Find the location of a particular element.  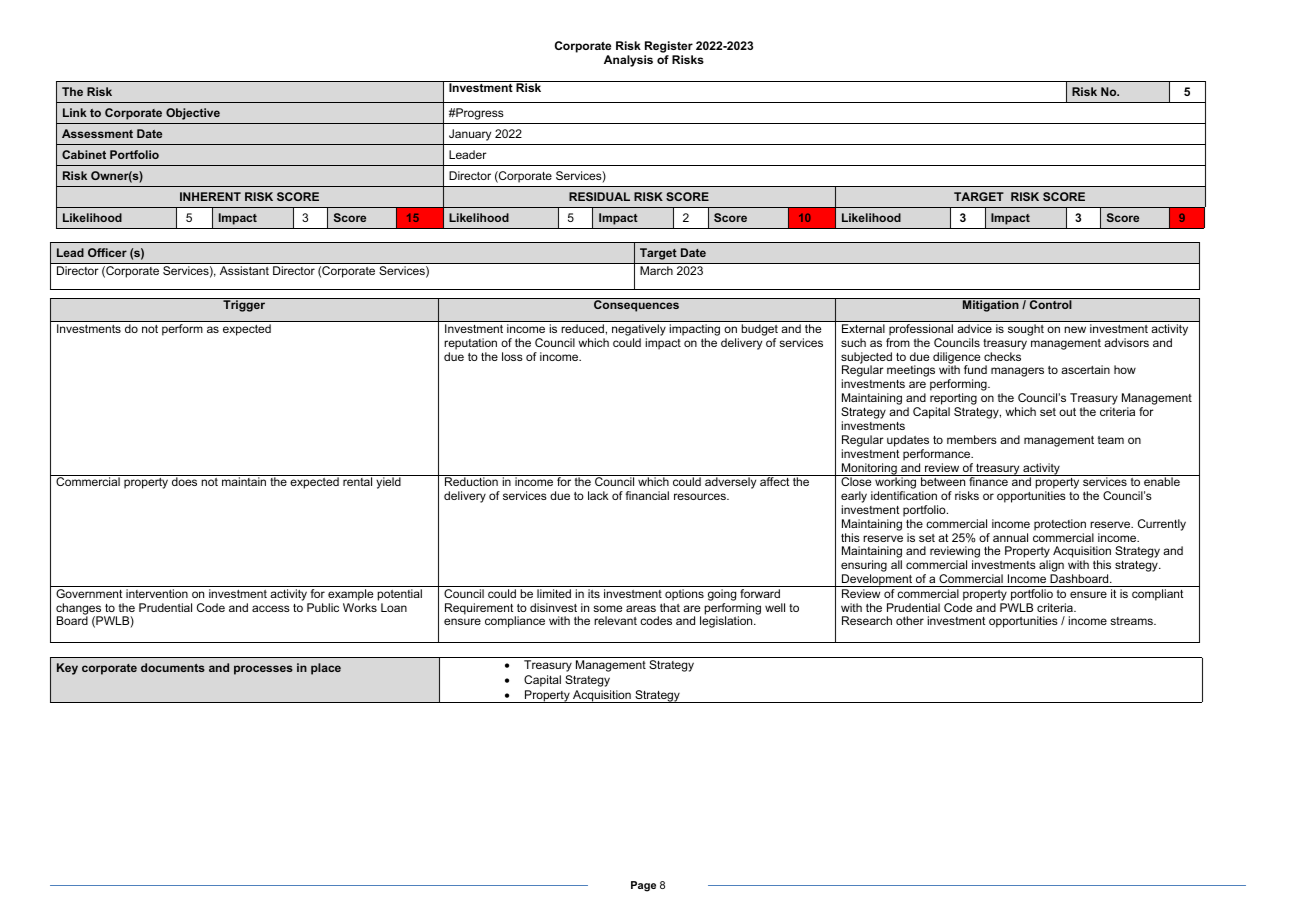

yield is located at coordinates (388, 482).
